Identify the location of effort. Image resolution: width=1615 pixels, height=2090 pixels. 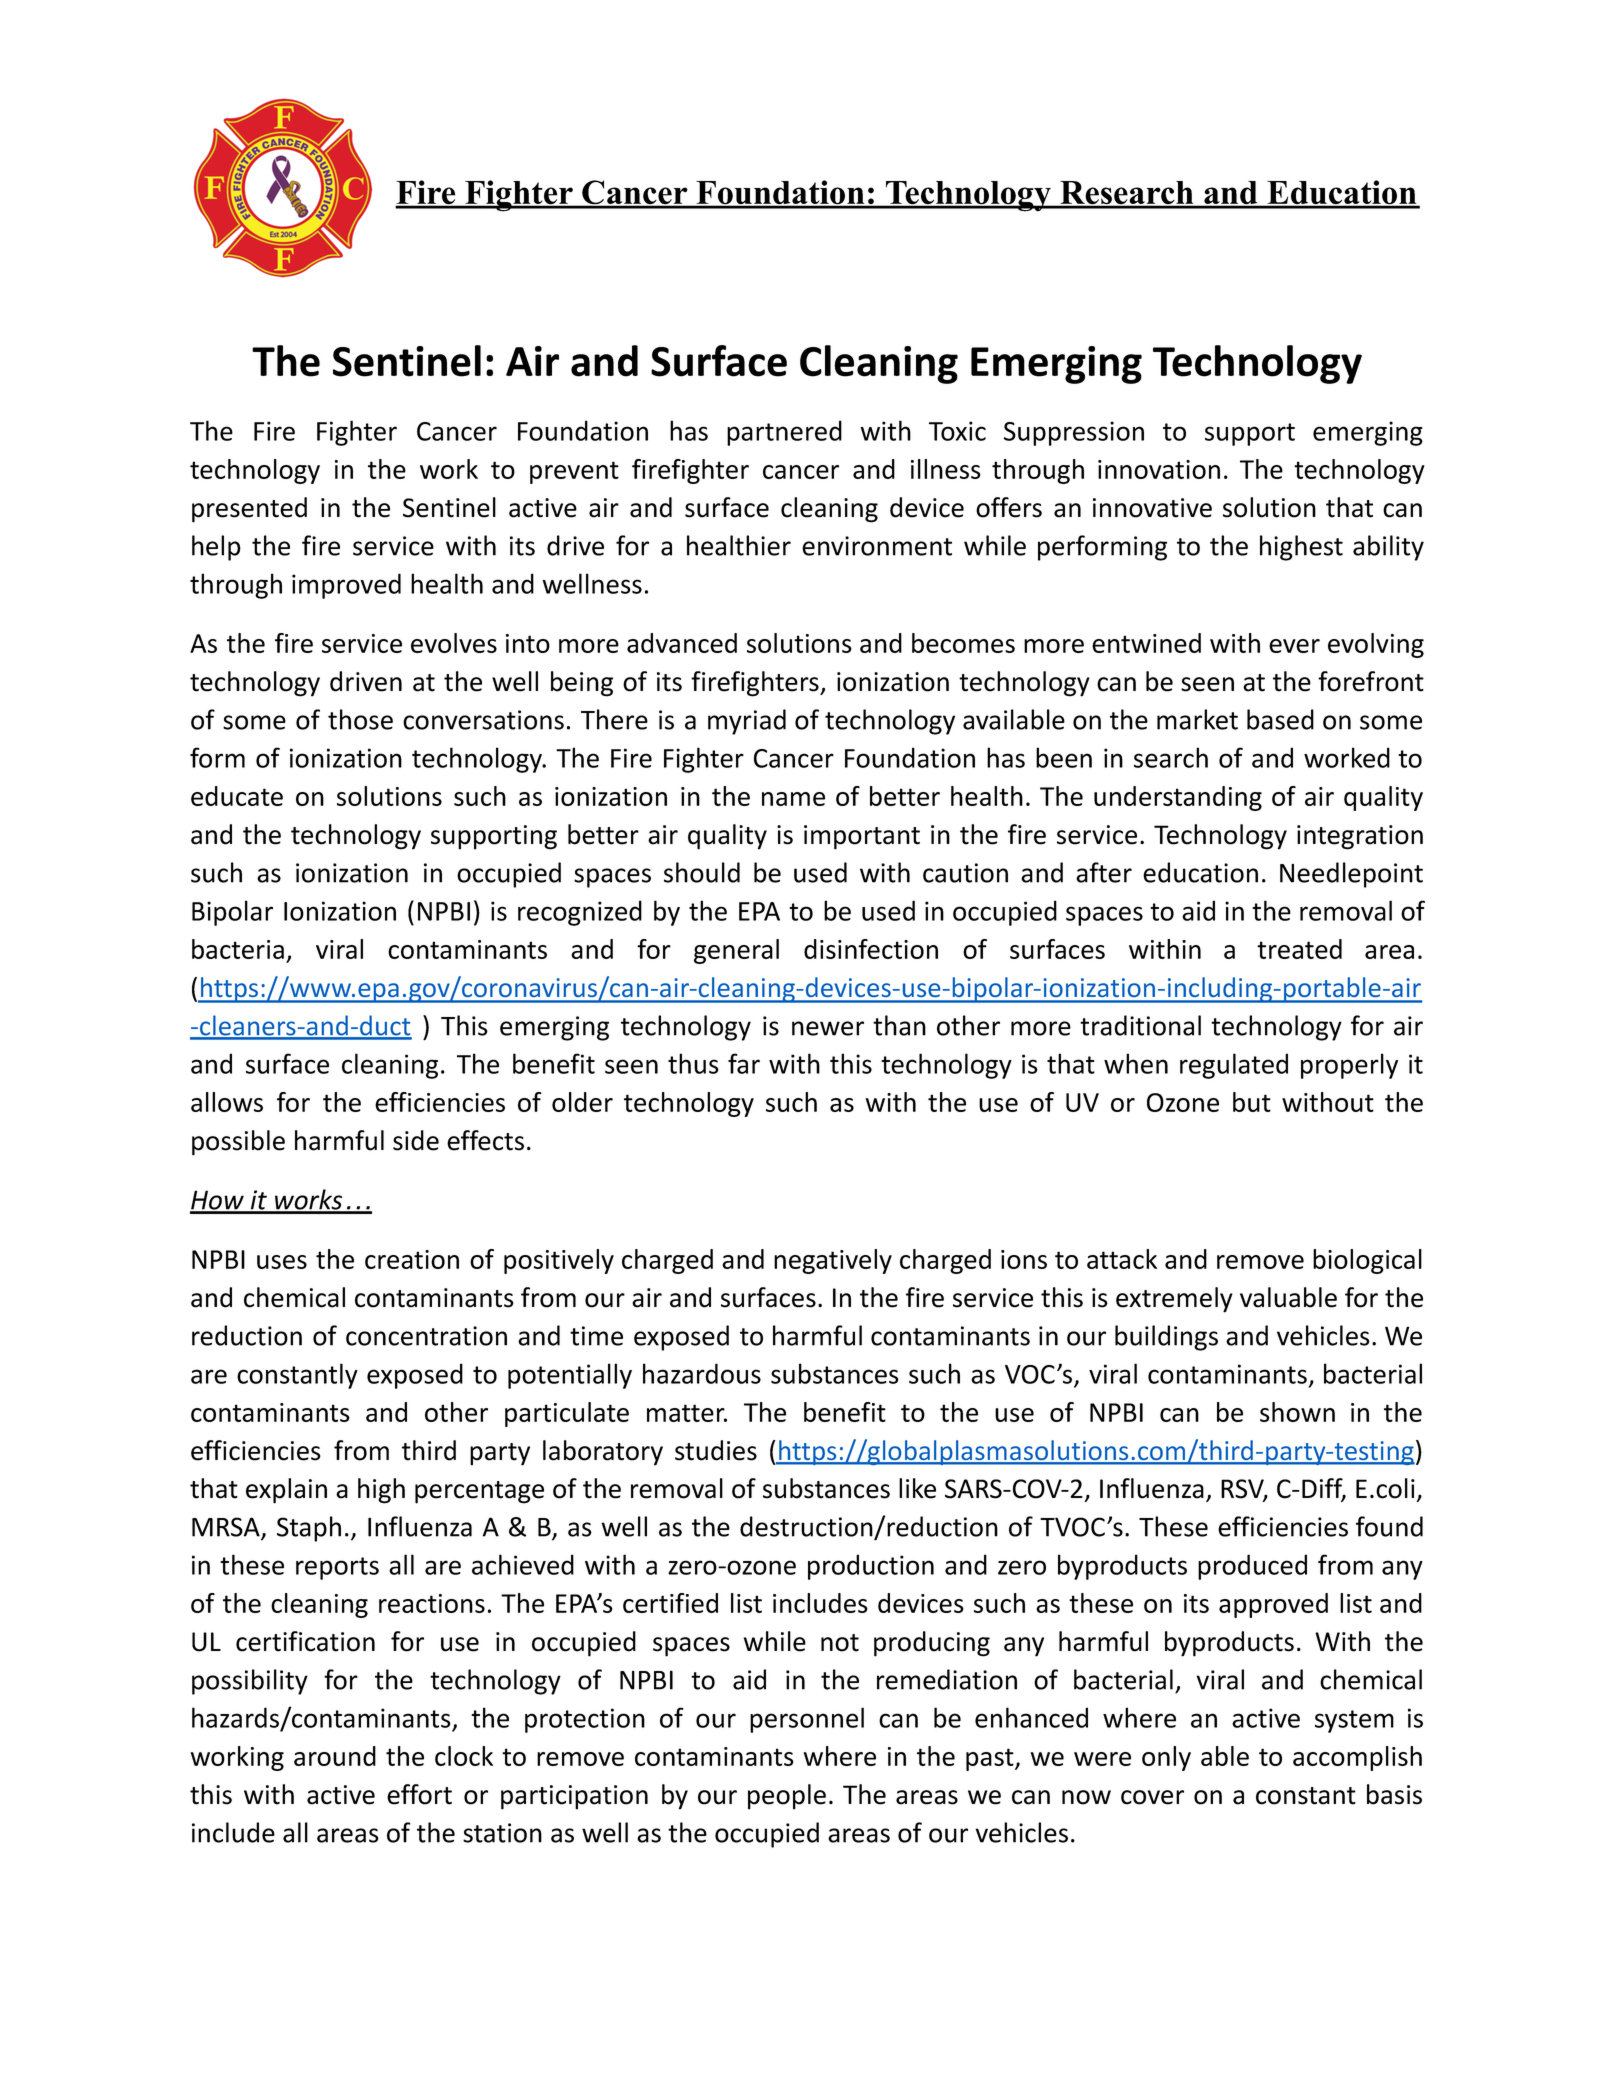
(419, 1794).
